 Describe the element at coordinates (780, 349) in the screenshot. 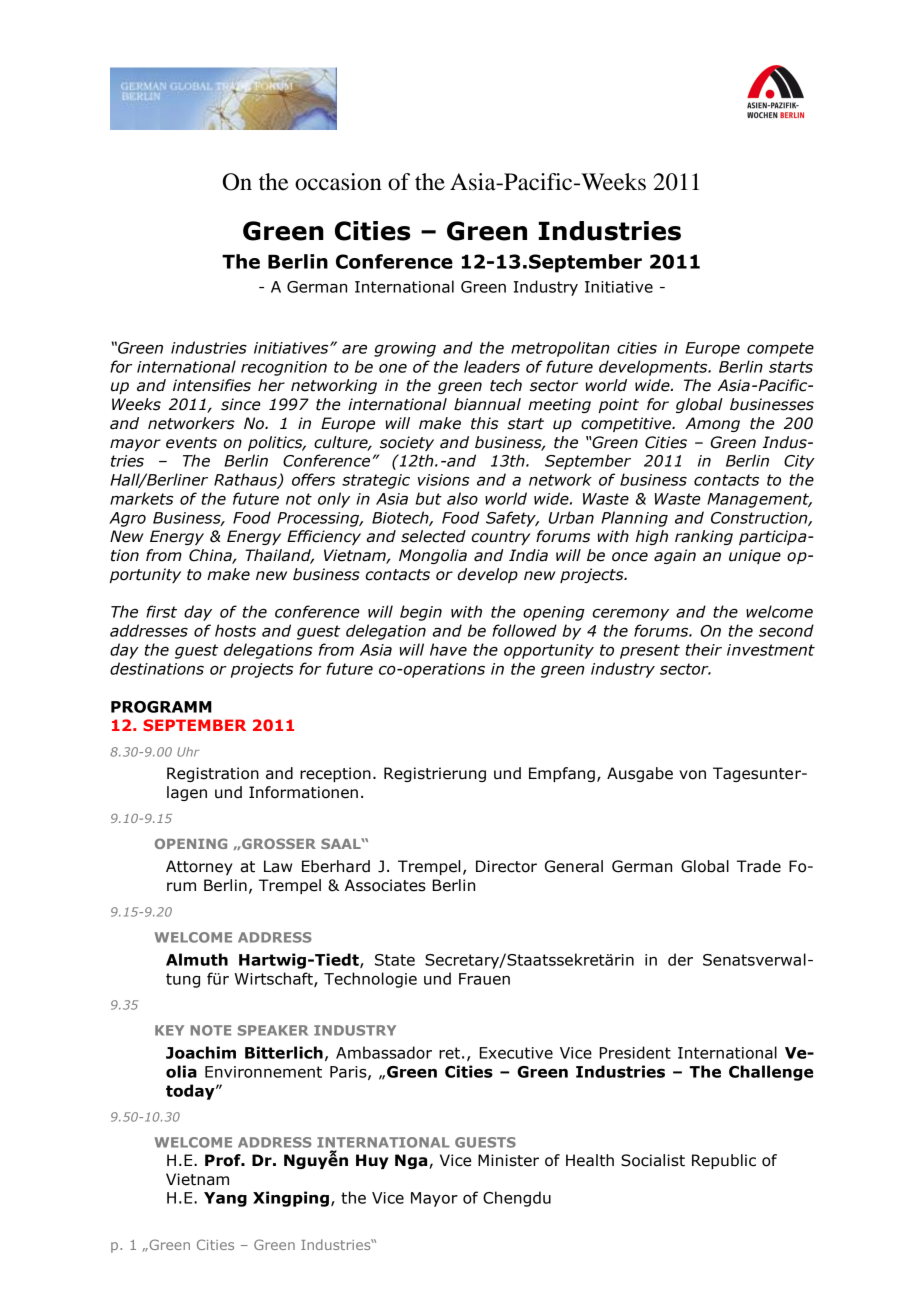

I see `compete` at that location.
